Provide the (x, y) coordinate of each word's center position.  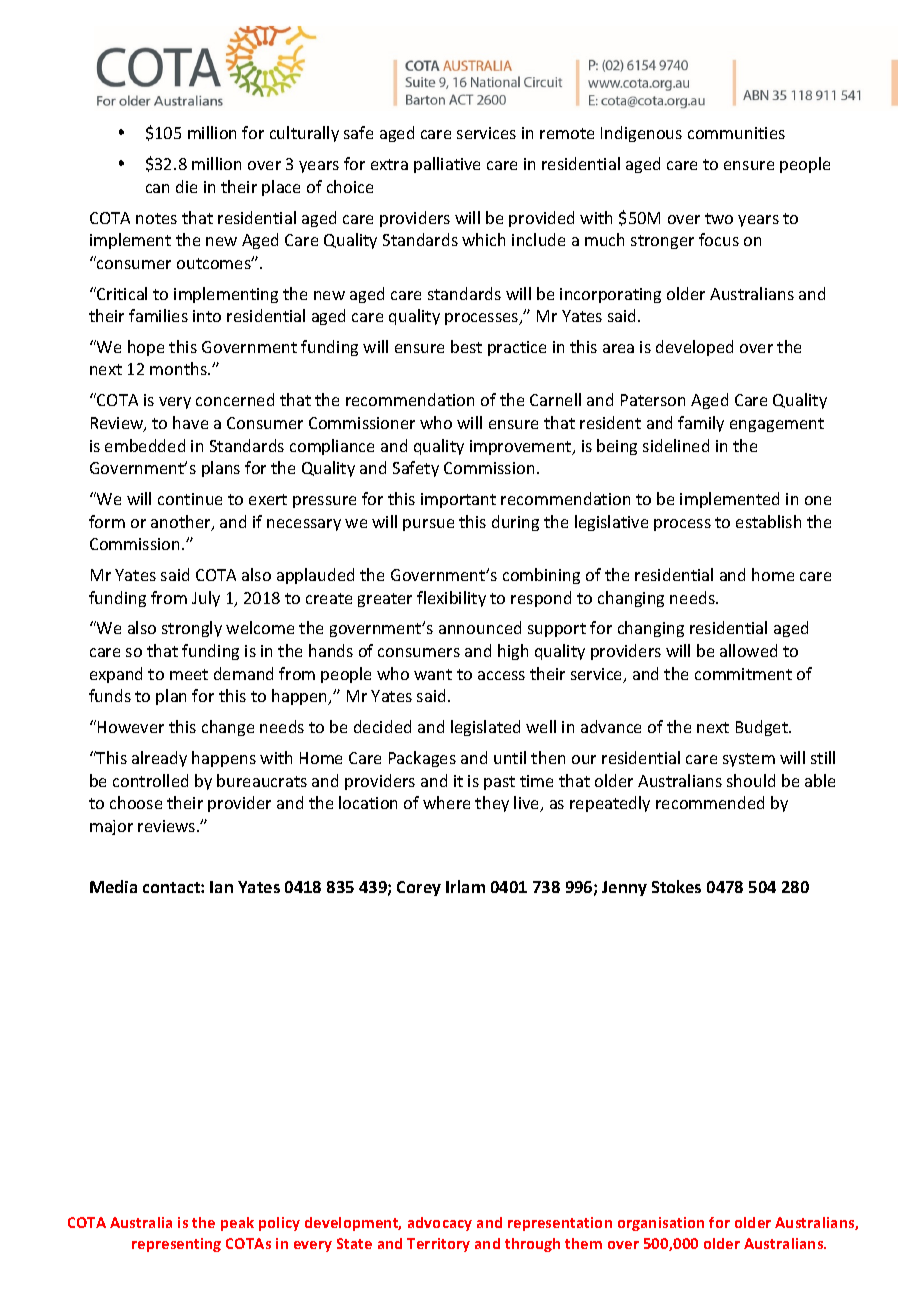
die (186, 186)
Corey (419, 888)
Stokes (676, 886)
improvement (522, 447)
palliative (447, 165)
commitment (743, 674)
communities (736, 133)
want (433, 674)
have (190, 422)
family (701, 424)
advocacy (440, 1224)
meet (189, 674)
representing (176, 1245)
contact (172, 887)
